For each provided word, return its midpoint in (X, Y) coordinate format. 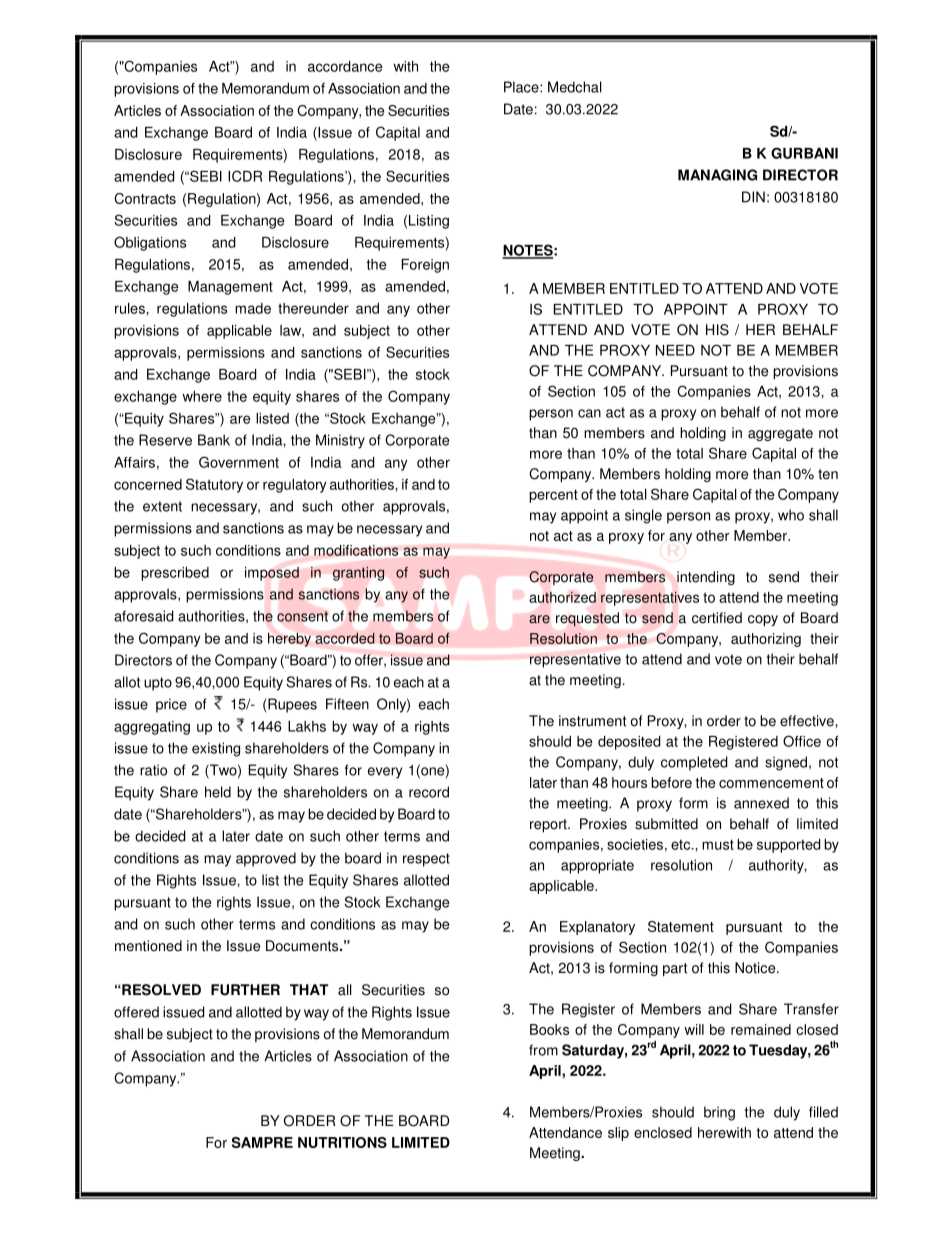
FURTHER (245, 990)
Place (522, 87)
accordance (345, 66)
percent (553, 496)
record (429, 792)
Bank (214, 440)
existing (216, 749)
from (543, 1050)
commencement (771, 783)
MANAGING (717, 175)
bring (719, 1113)
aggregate (780, 434)
